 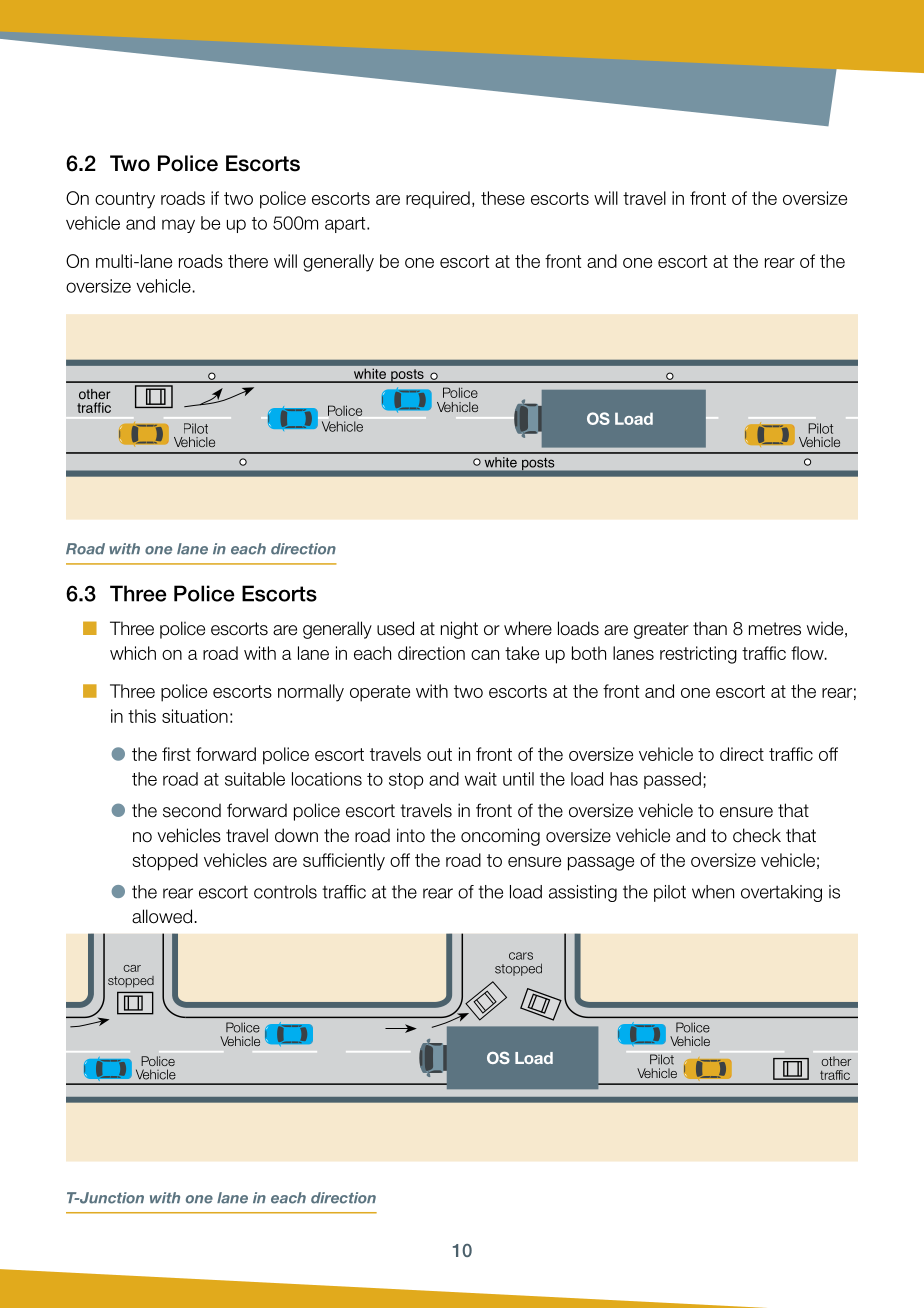 I want to click on than, so click(x=710, y=628).
